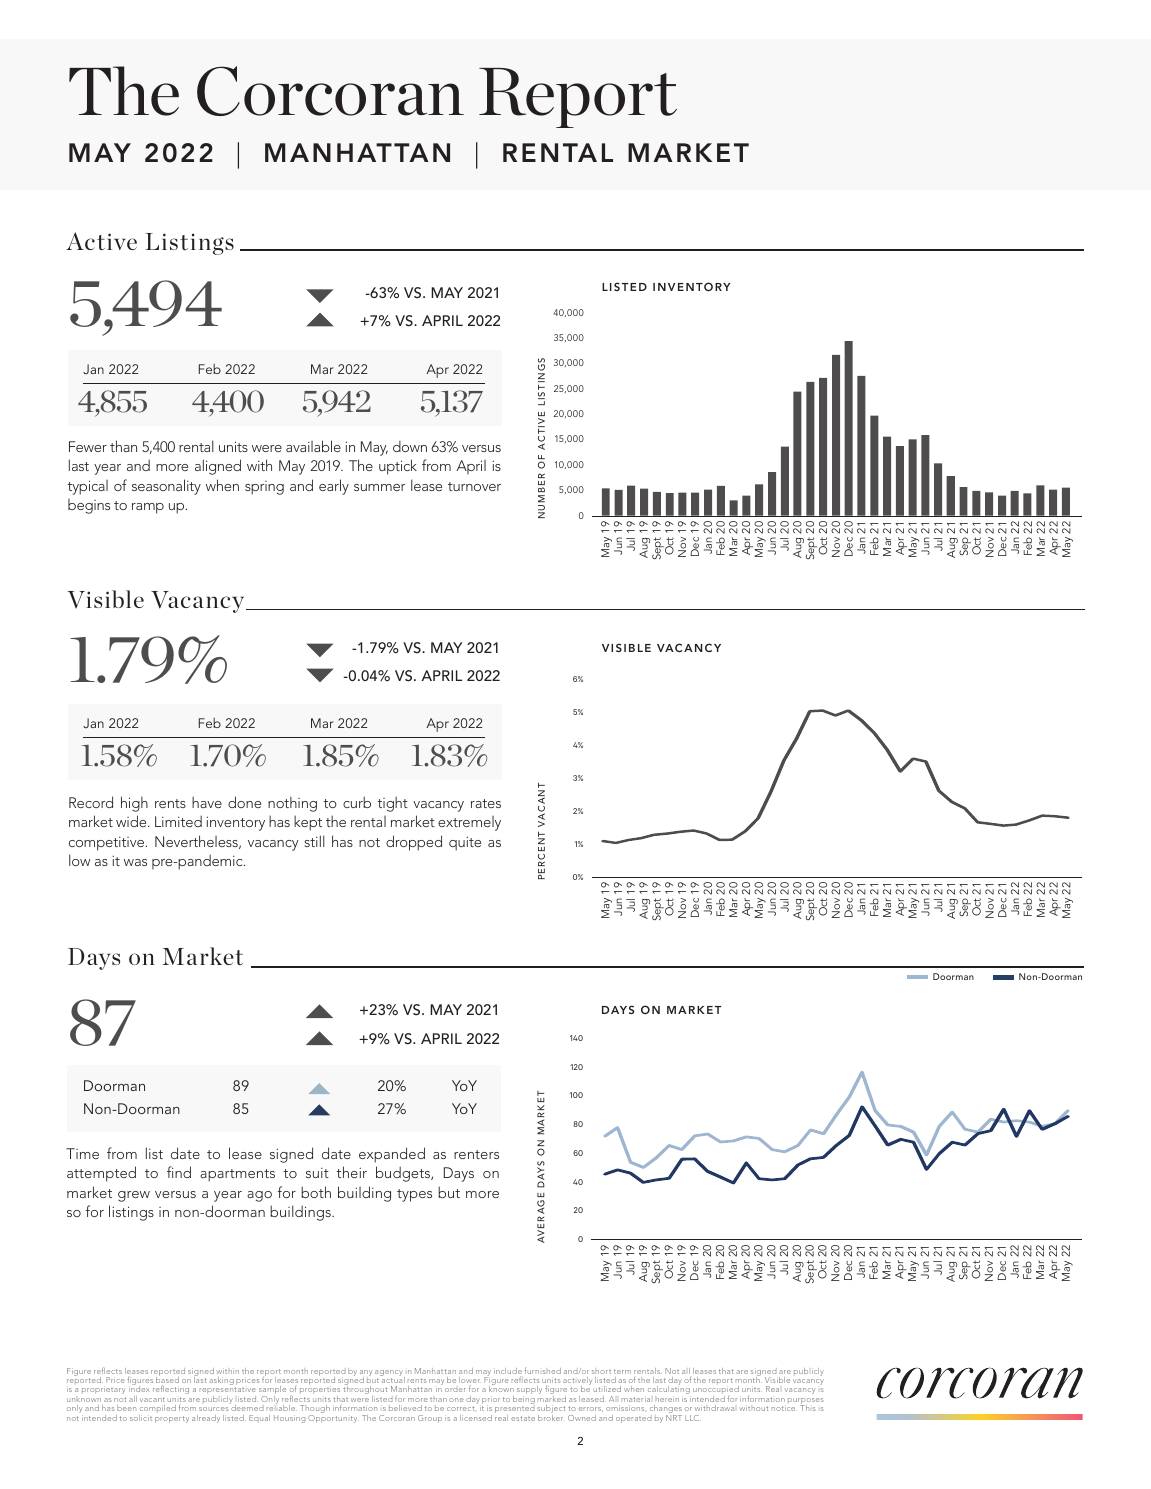  I want to click on quite, so click(465, 843).
